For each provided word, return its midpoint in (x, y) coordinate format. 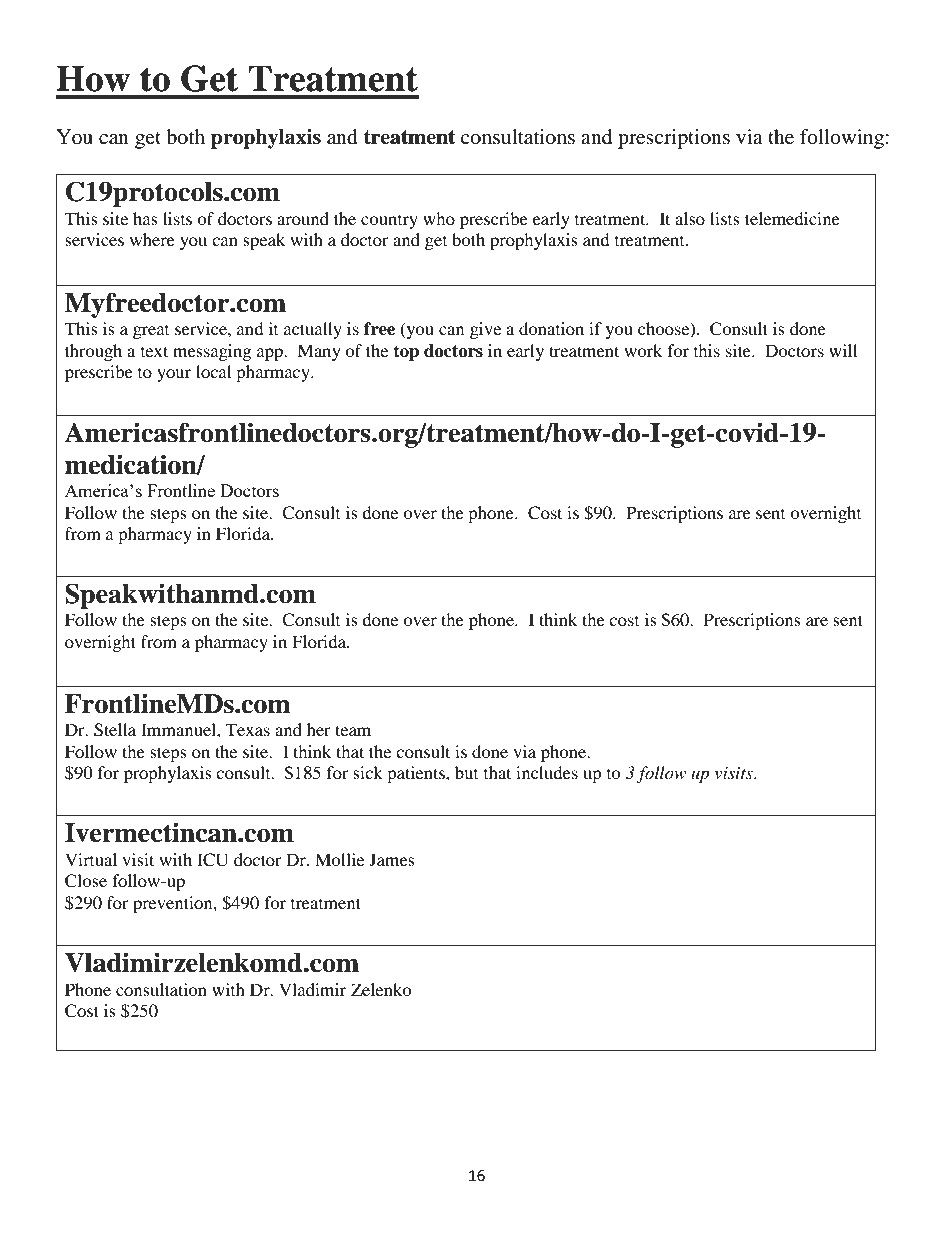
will (843, 350)
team (353, 730)
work (643, 350)
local (213, 371)
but (466, 772)
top (406, 353)
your (174, 375)
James (392, 859)
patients (417, 774)
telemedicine (792, 218)
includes (547, 772)
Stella (115, 730)
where (152, 239)
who (439, 218)
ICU (213, 860)
